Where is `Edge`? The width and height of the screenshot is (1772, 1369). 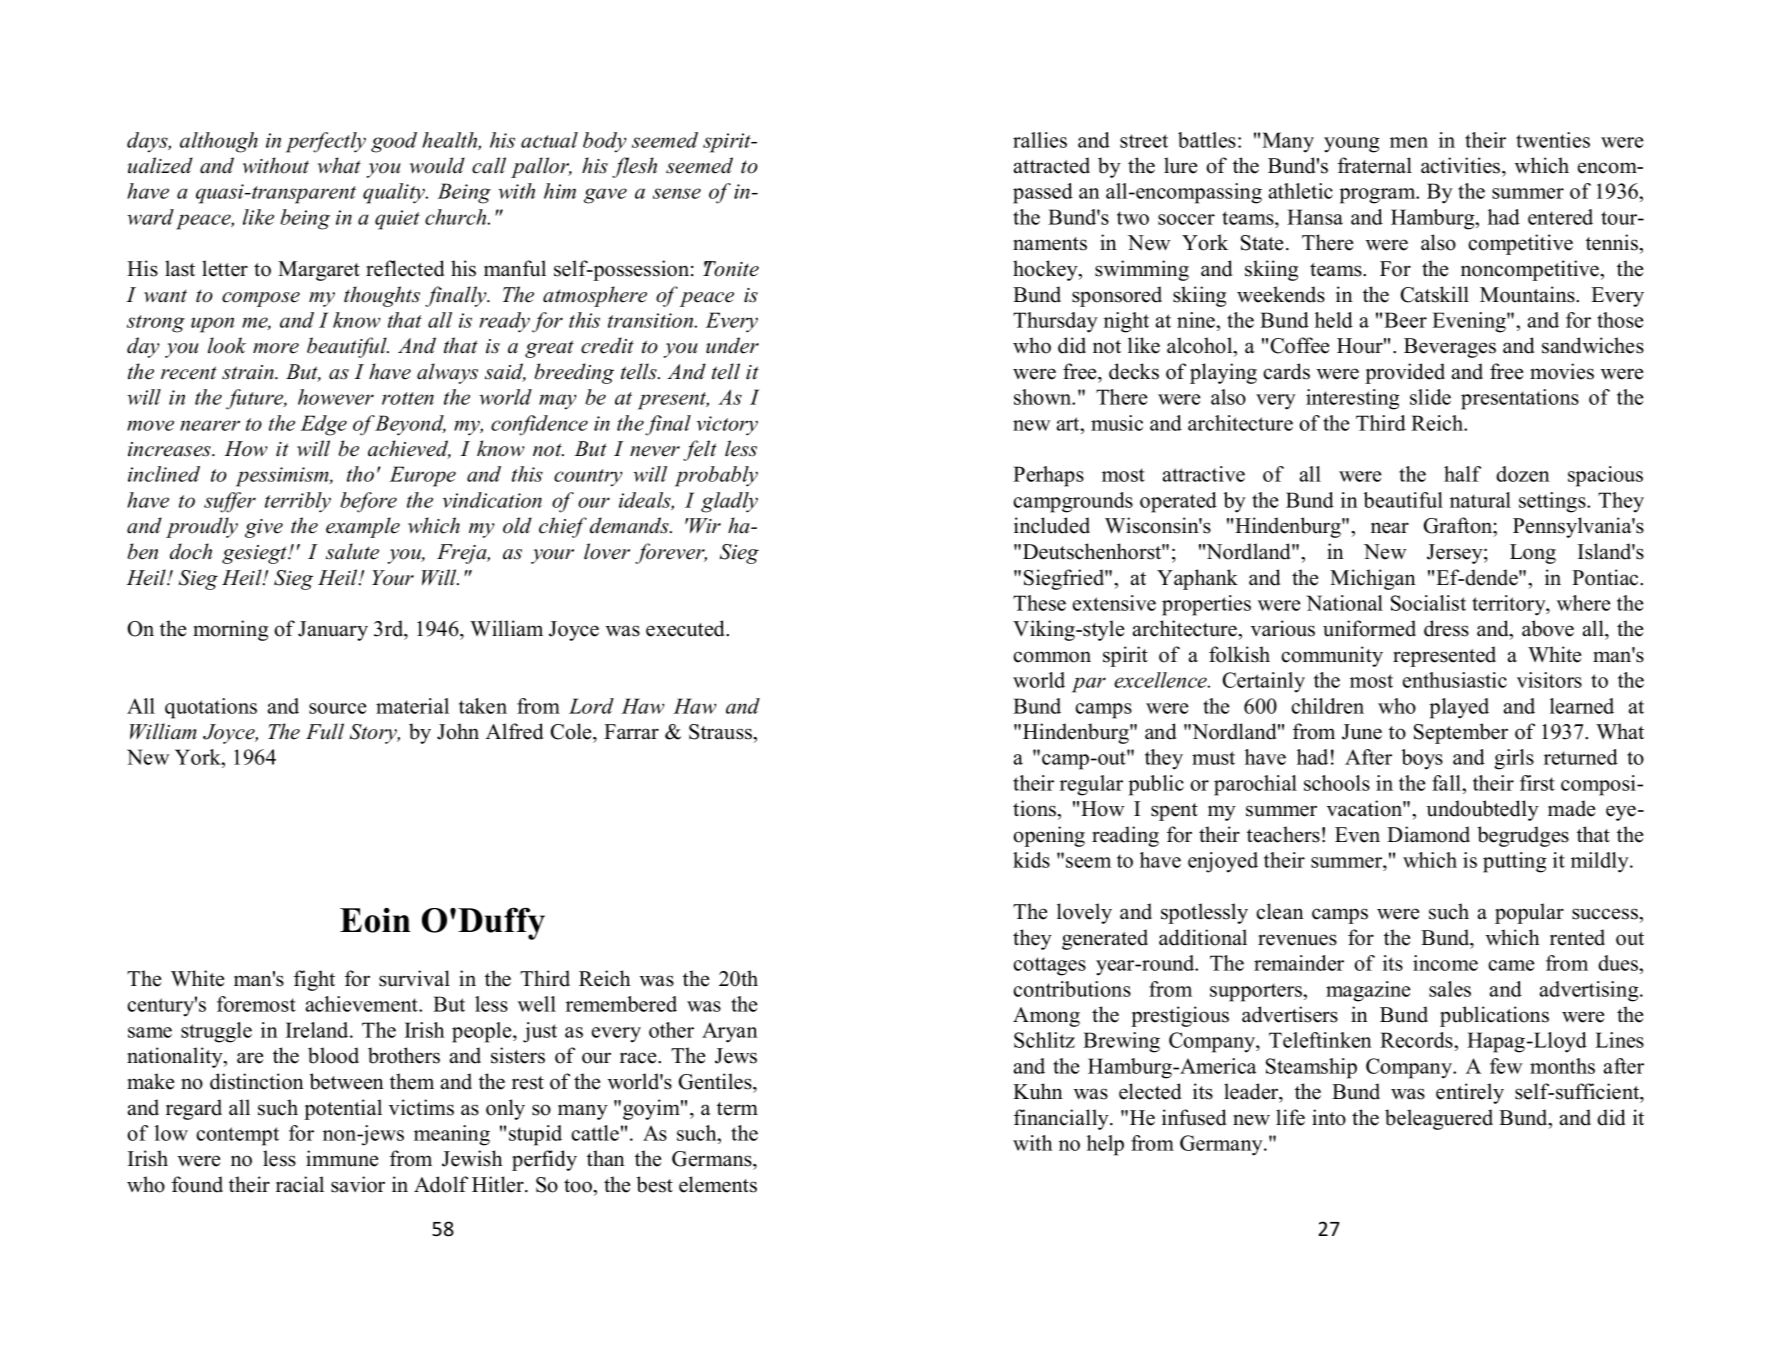
Edge is located at coordinates (324, 425).
